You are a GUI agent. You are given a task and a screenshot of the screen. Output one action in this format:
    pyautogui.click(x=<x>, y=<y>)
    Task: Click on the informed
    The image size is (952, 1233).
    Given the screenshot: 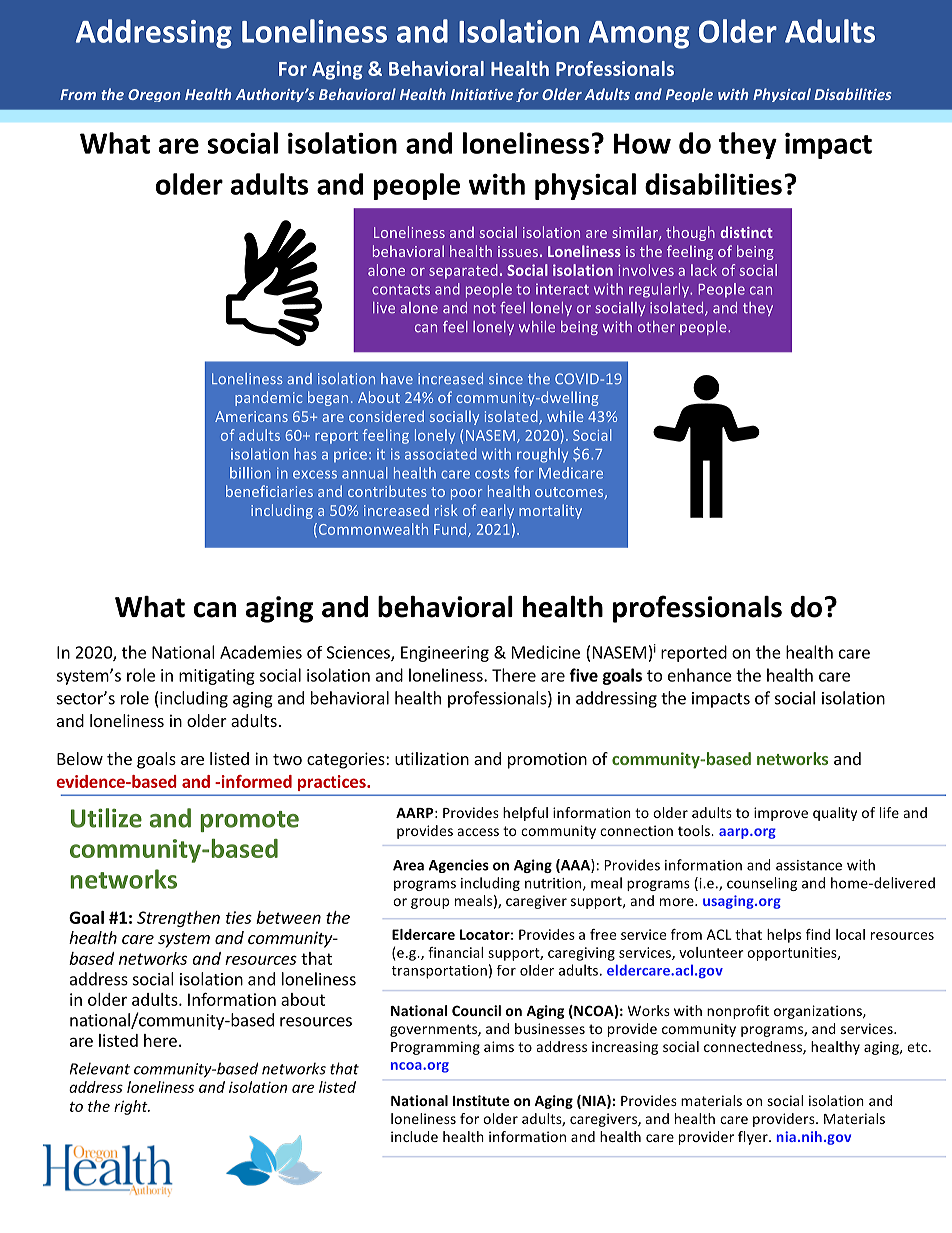 What is the action you would take?
    pyautogui.click(x=255, y=781)
